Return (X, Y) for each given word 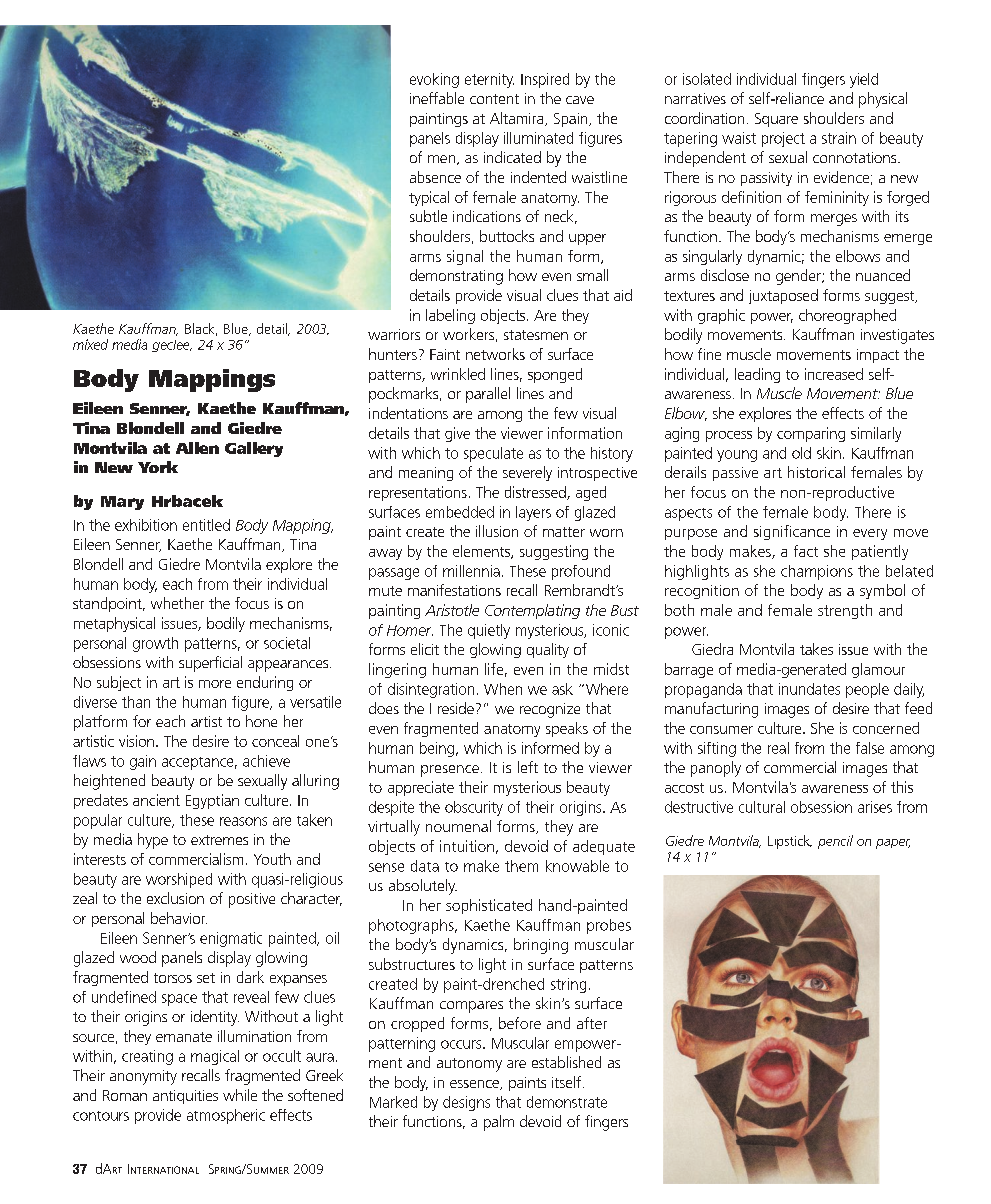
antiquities (185, 1097)
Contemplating (532, 611)
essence (475, 1085)
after (592, 1023)
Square (776, 120)
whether (177, 603)
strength (845, 611)
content (494, 99)
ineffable (437, 98)
